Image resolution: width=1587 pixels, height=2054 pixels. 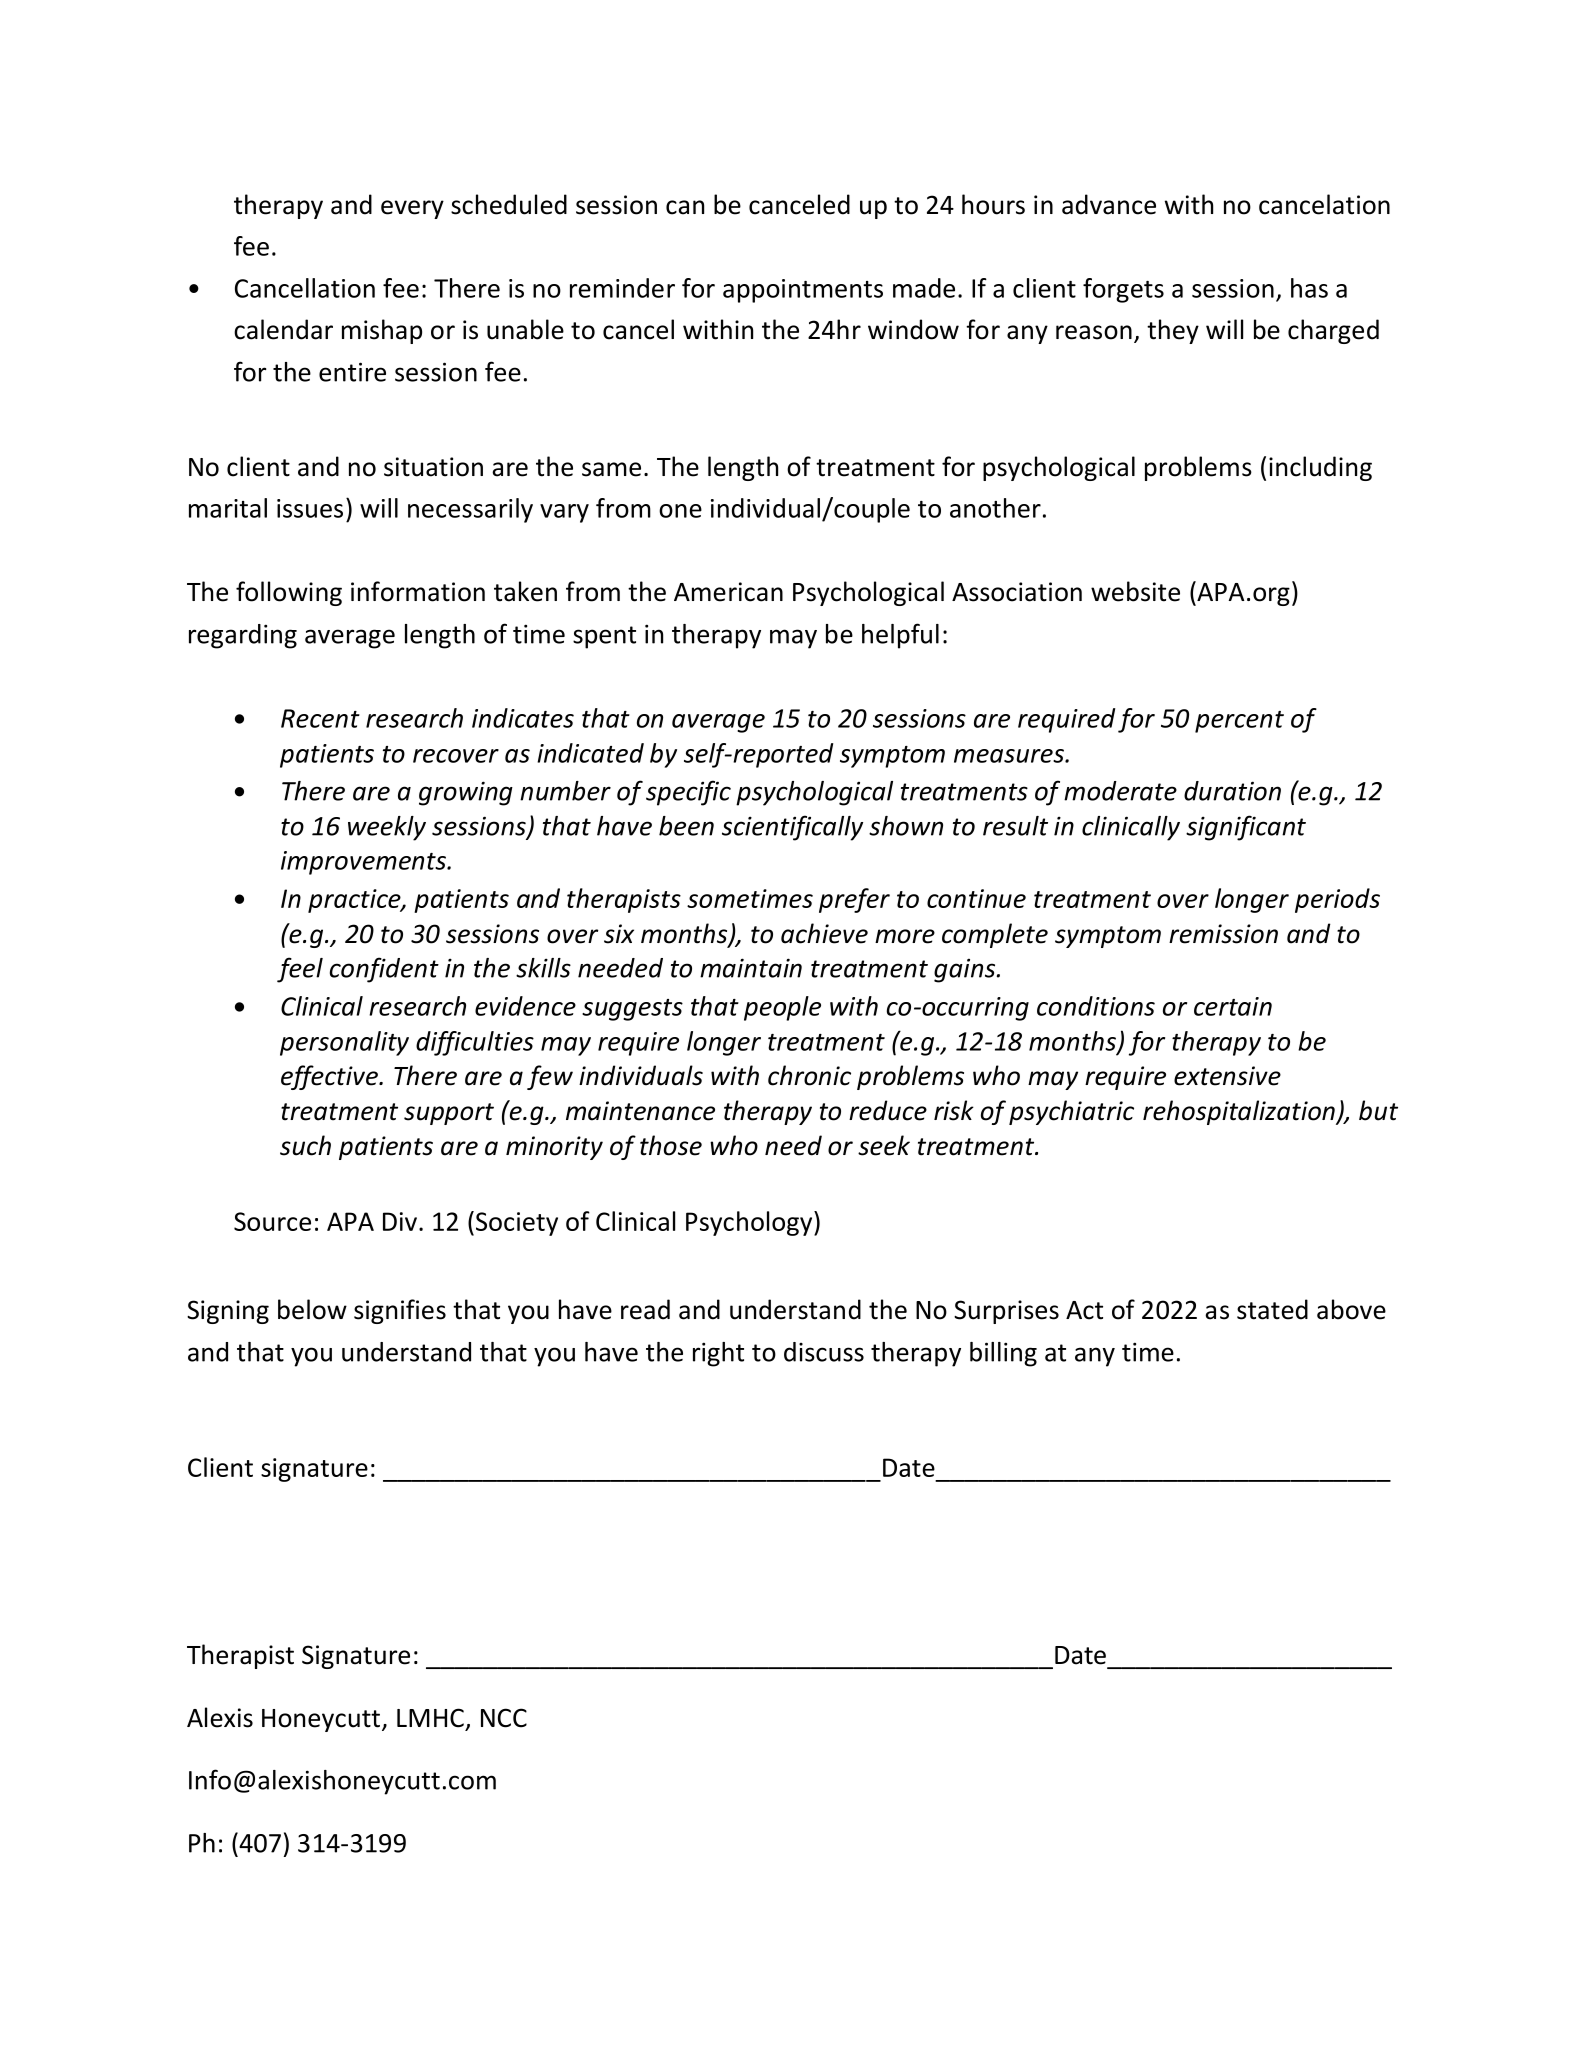 What do you see at coordinates (803, 291) in the screenshot?
I see `appointments` at bounding box center [803, 291].
